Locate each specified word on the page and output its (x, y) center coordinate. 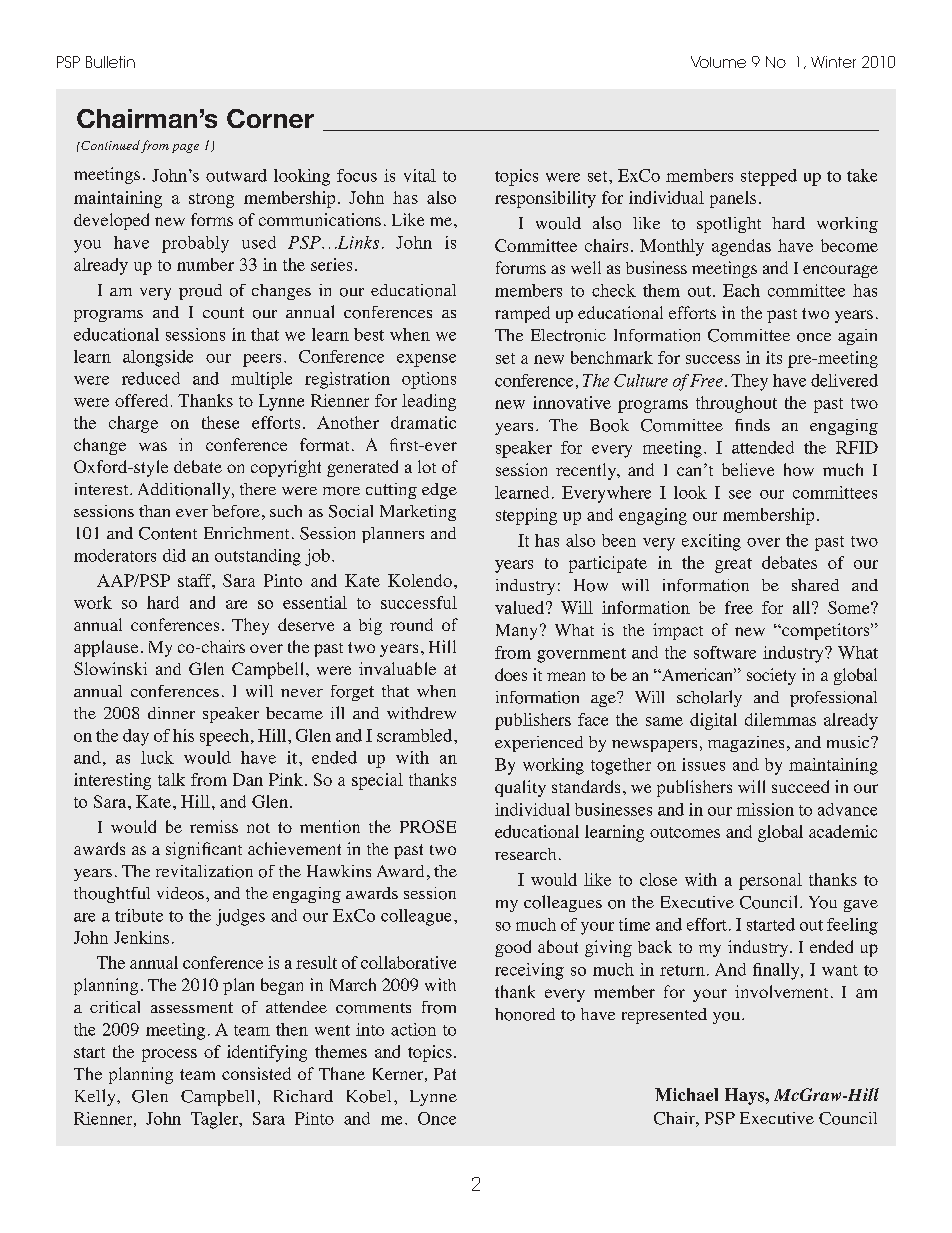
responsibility (545, 199)
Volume (718, 62)
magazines (746, 744)
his (183, 735)
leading (429, 402)
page (185, 148)
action (413, 1029)
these (220, 422)
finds (752, 425)
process (169, 1055)
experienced (539, 744)
